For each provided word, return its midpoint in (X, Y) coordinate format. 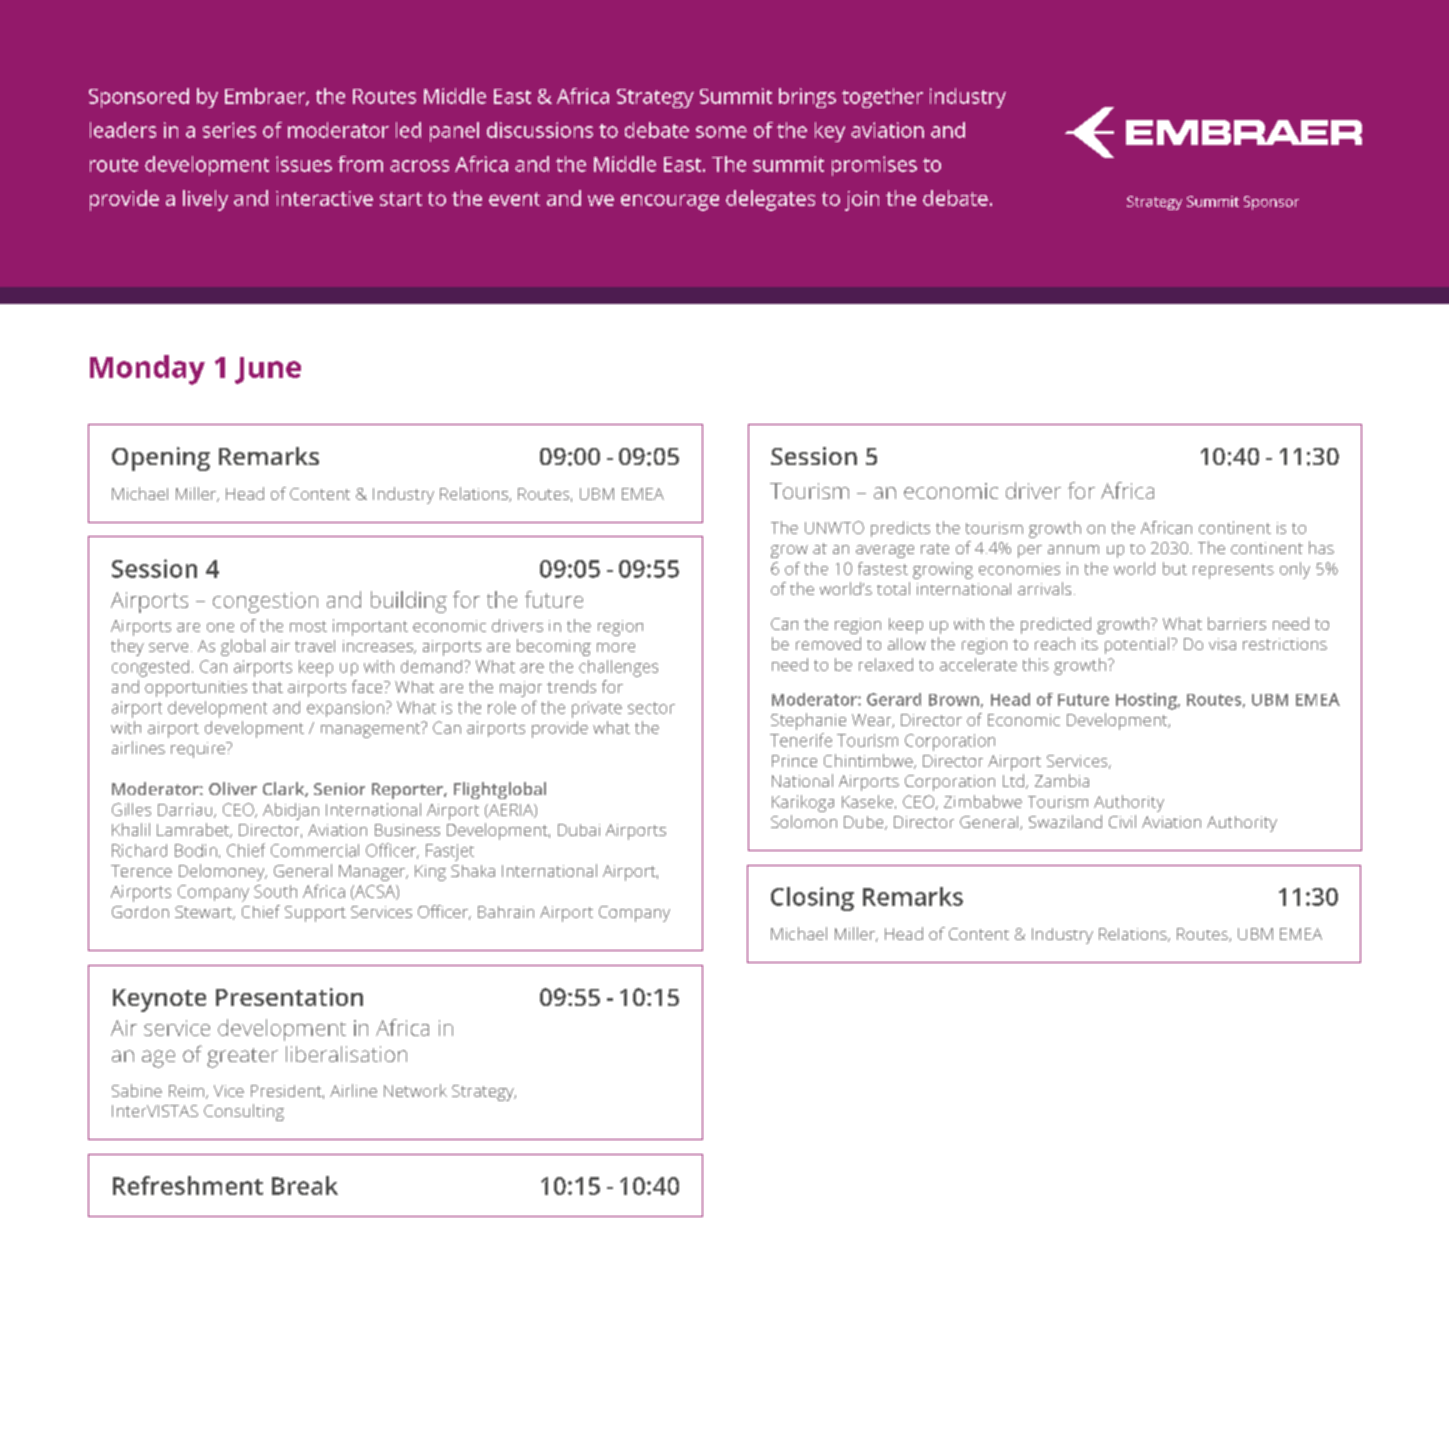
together (882, 98)
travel (315, 646)
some (721, 132)
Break (305, 1185)
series (229, 130)
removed (828, 643)
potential (1138, 645)
